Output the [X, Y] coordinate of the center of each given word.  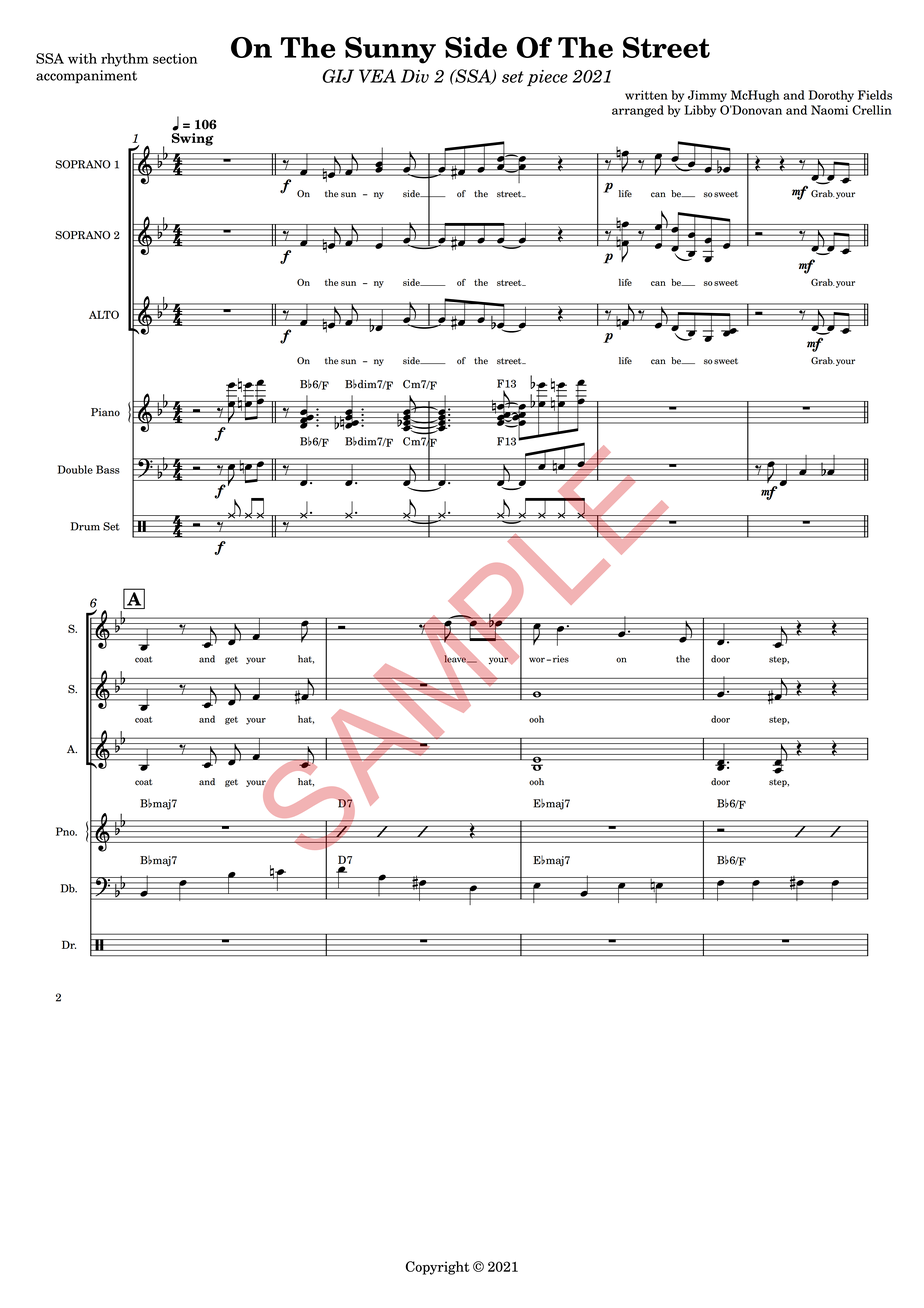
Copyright [438, 1268]
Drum [85, 526]
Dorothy [831, 96]
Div [415, 76]
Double [75, 469]
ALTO [104, 314]
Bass [108, 469]
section [175, 58]
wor [537, 660]
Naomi [829, 110]
